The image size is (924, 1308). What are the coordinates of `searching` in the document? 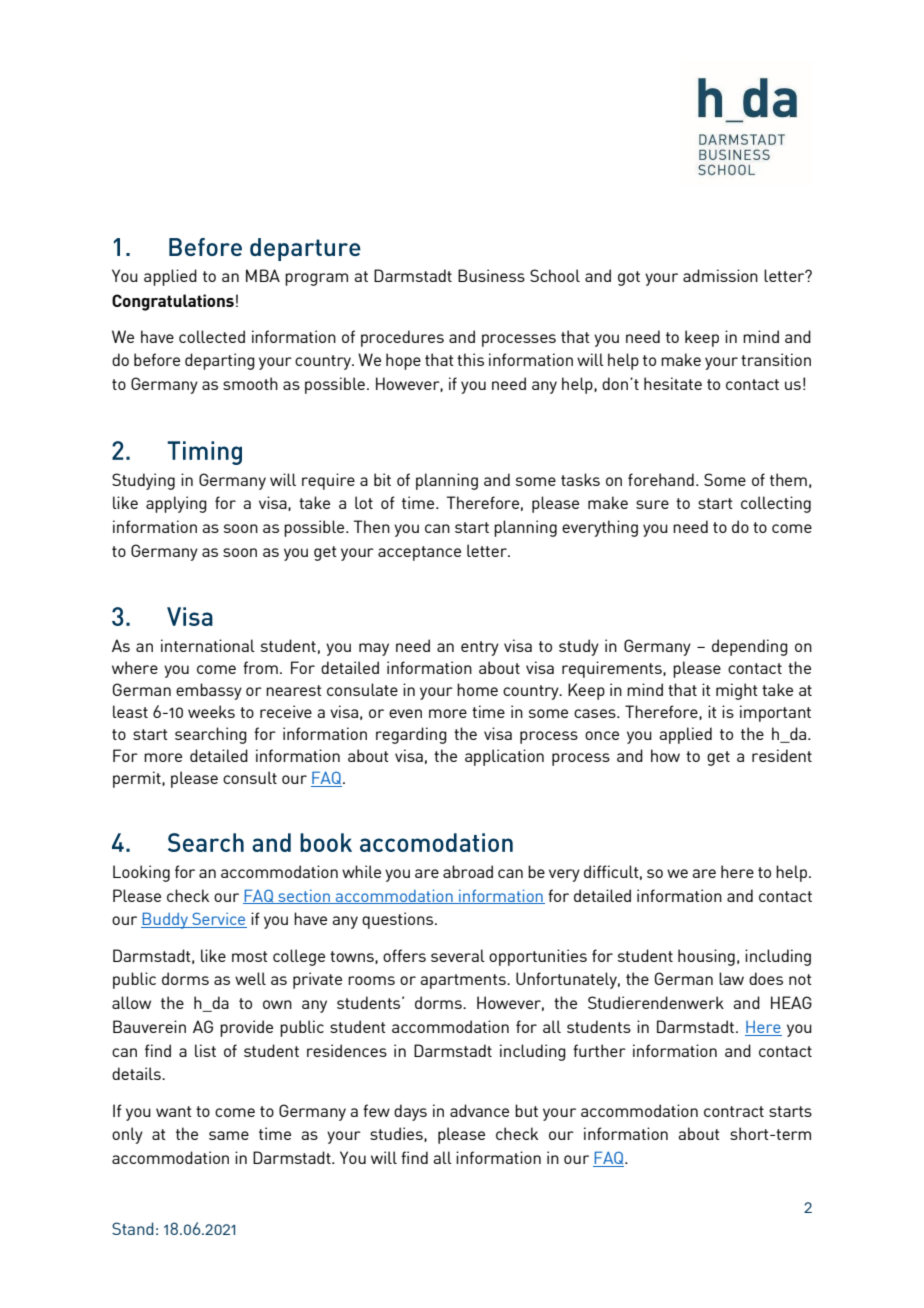 It's located at (211, 735).
